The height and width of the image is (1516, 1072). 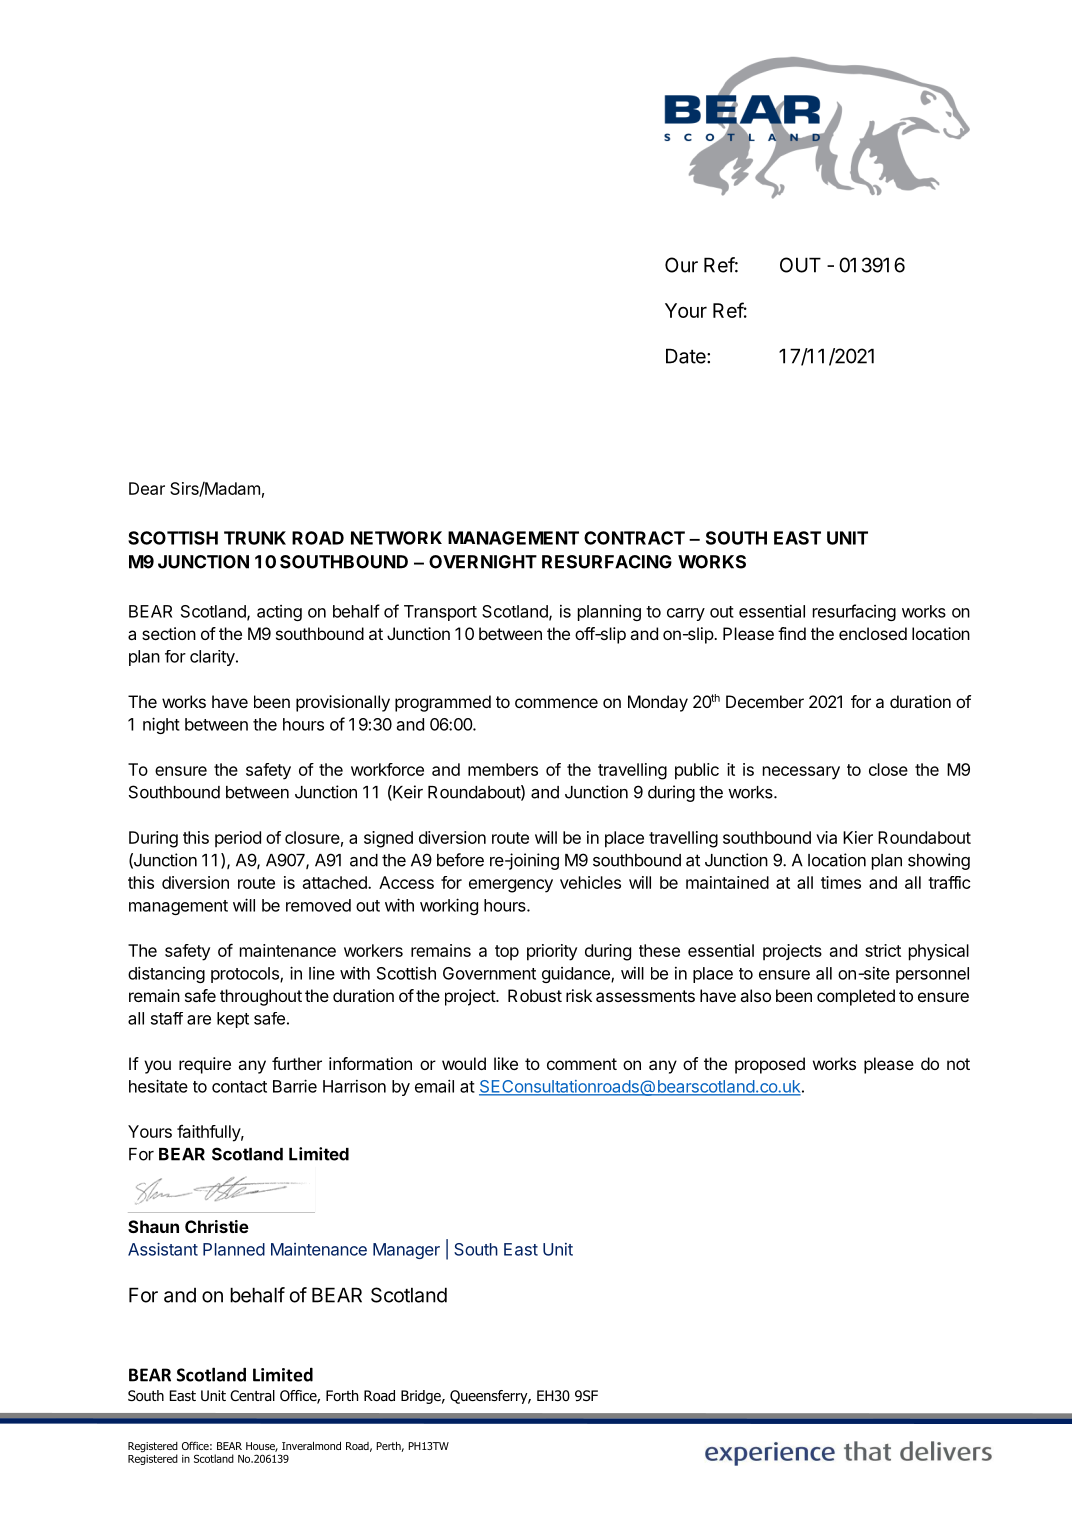 What do you see at coordinates (246, 975) in the image?
I see `protocols` at bounding box center [246, 975].
